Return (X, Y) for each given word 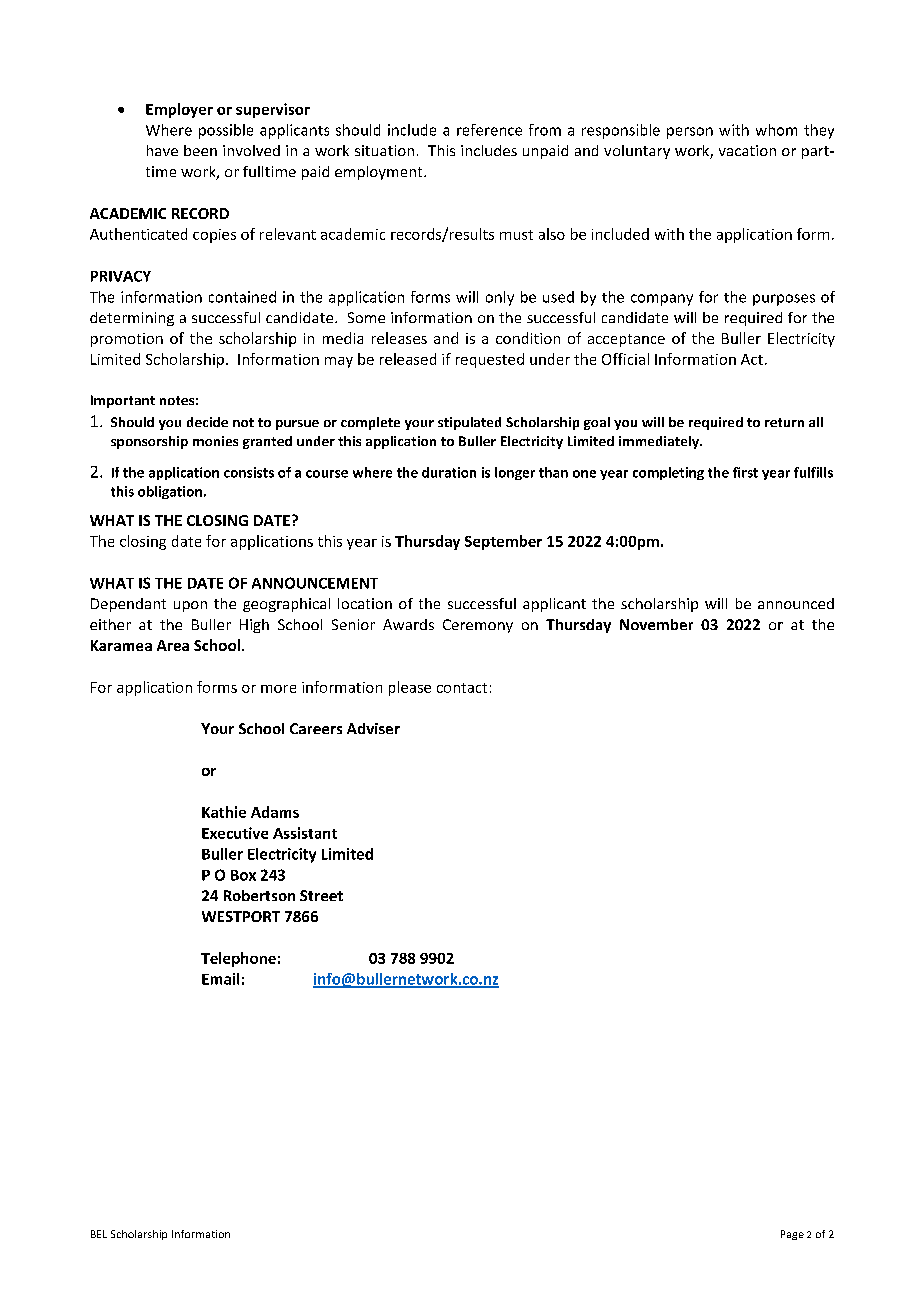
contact (462, 688)
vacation (747, 150)
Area (173, 645)
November (656, 624)
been (200, 150)
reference (489, 130)
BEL (99, 1234)
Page (792, 1235)
